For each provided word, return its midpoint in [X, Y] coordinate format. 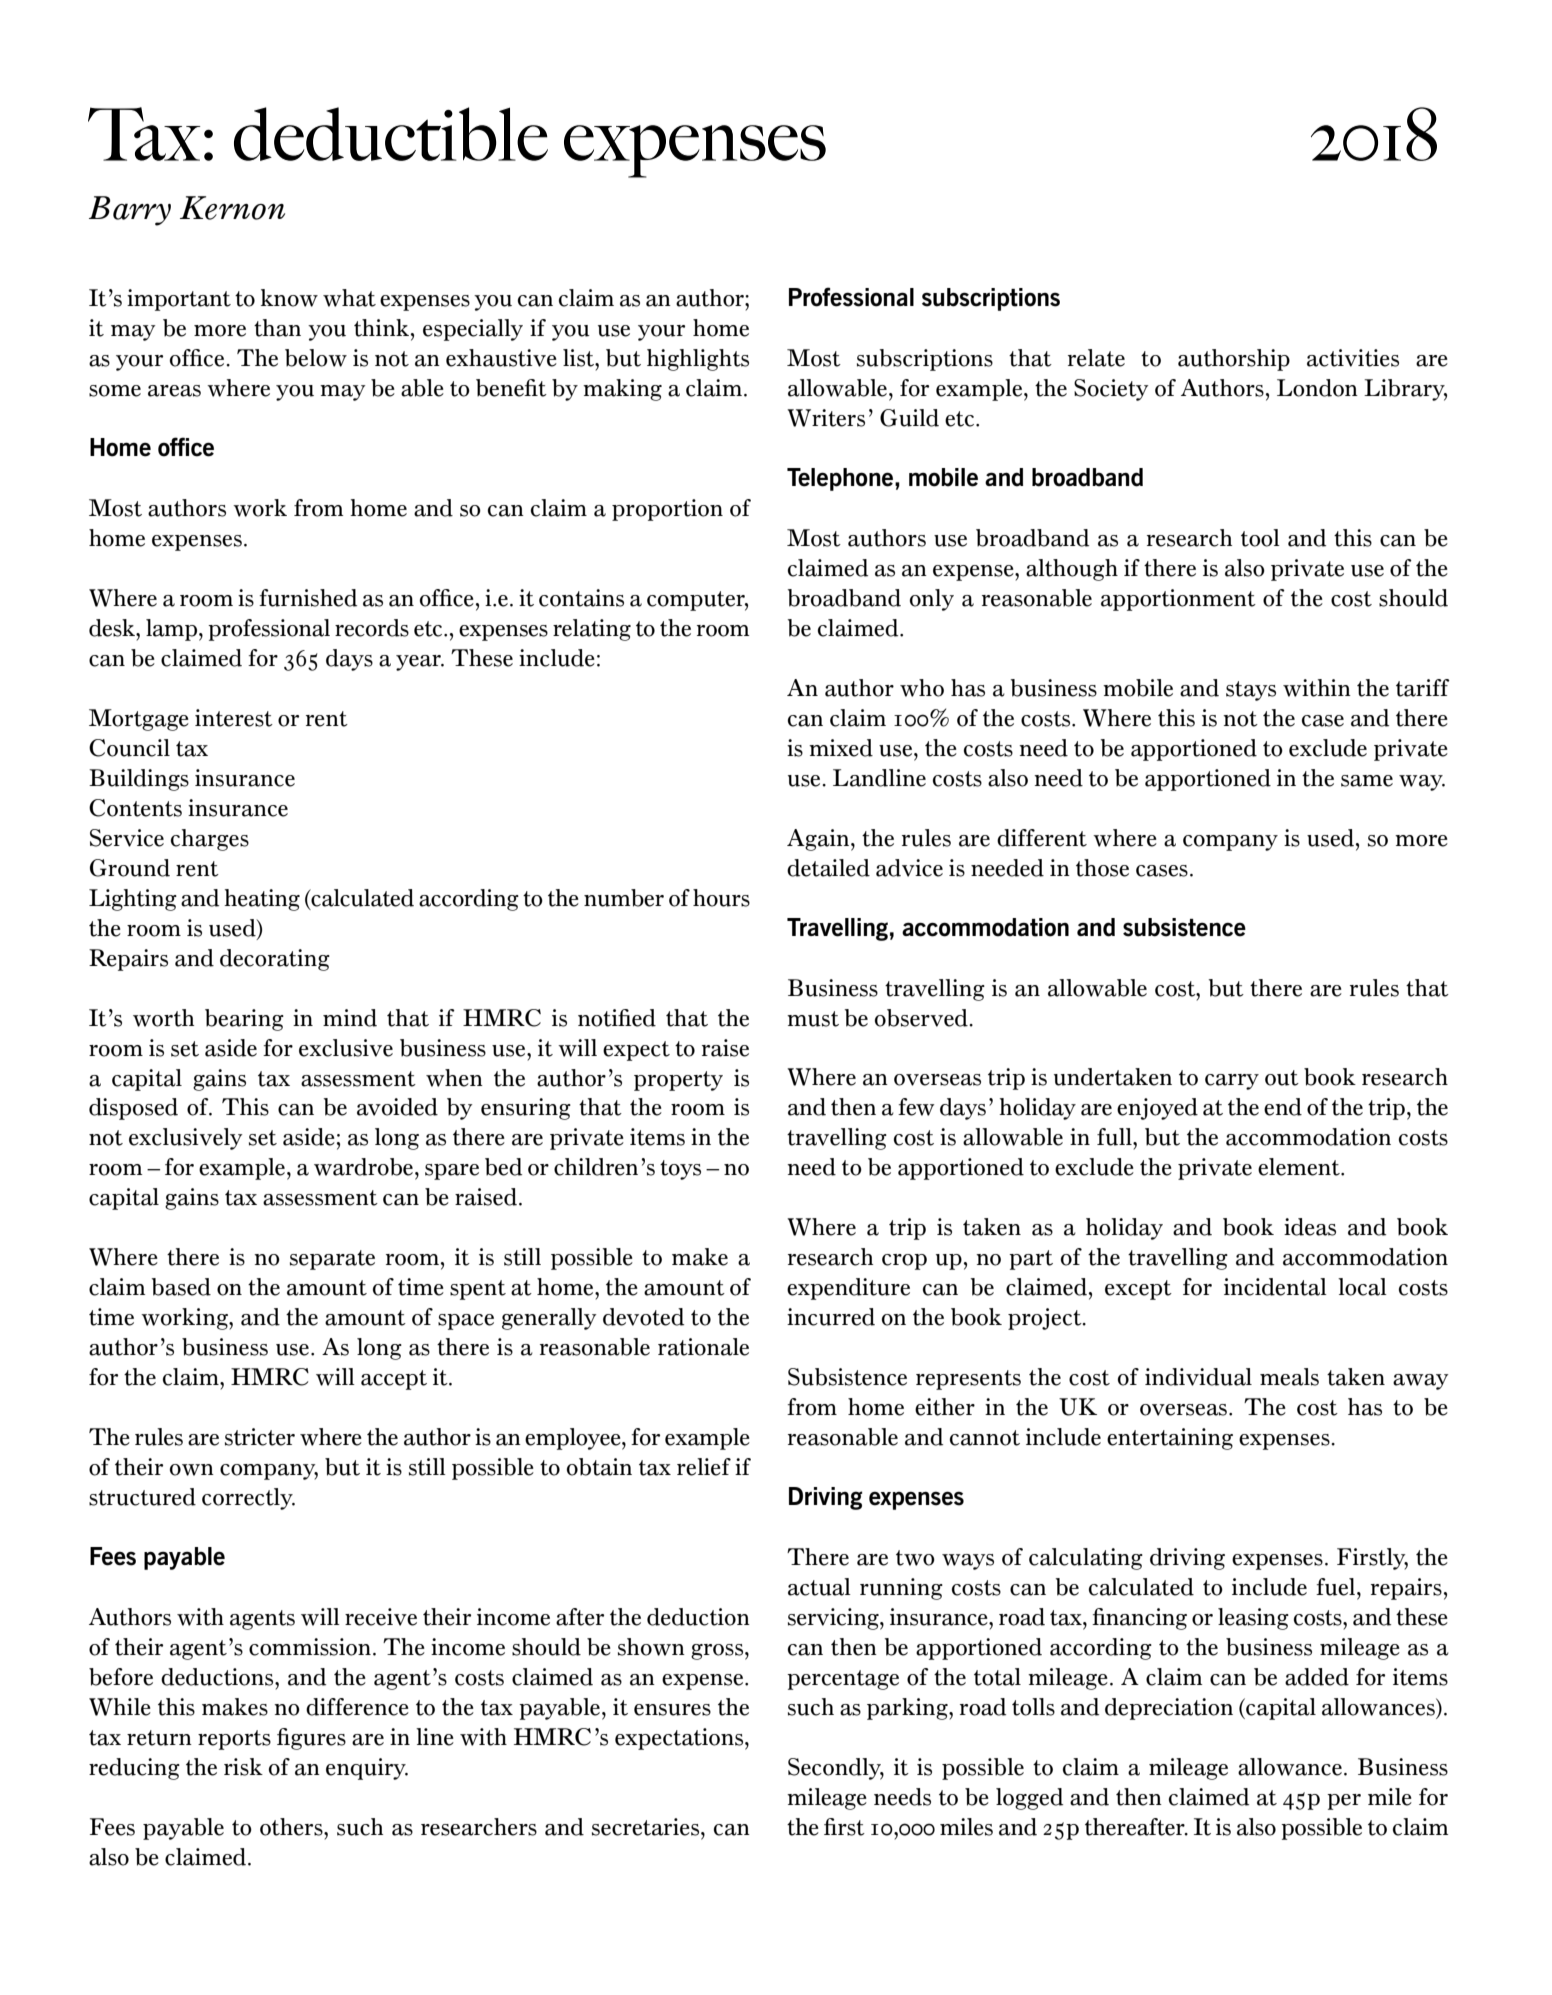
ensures [672, 1710]
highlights [698, 360]
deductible [391, 134]
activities [1353, 358]
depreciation [1169, 1709]
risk [243, 1767]
